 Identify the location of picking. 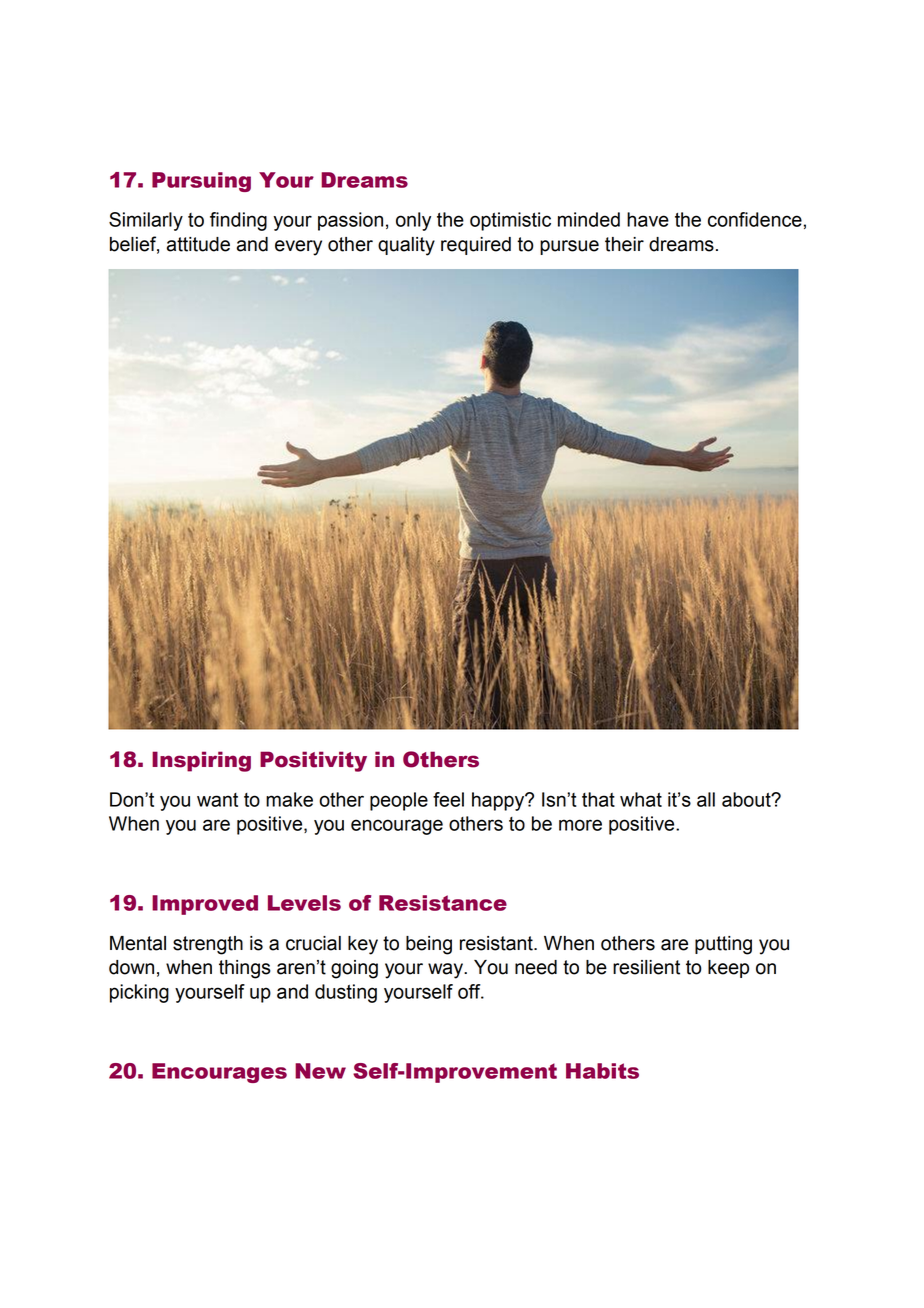
(139, 993).
